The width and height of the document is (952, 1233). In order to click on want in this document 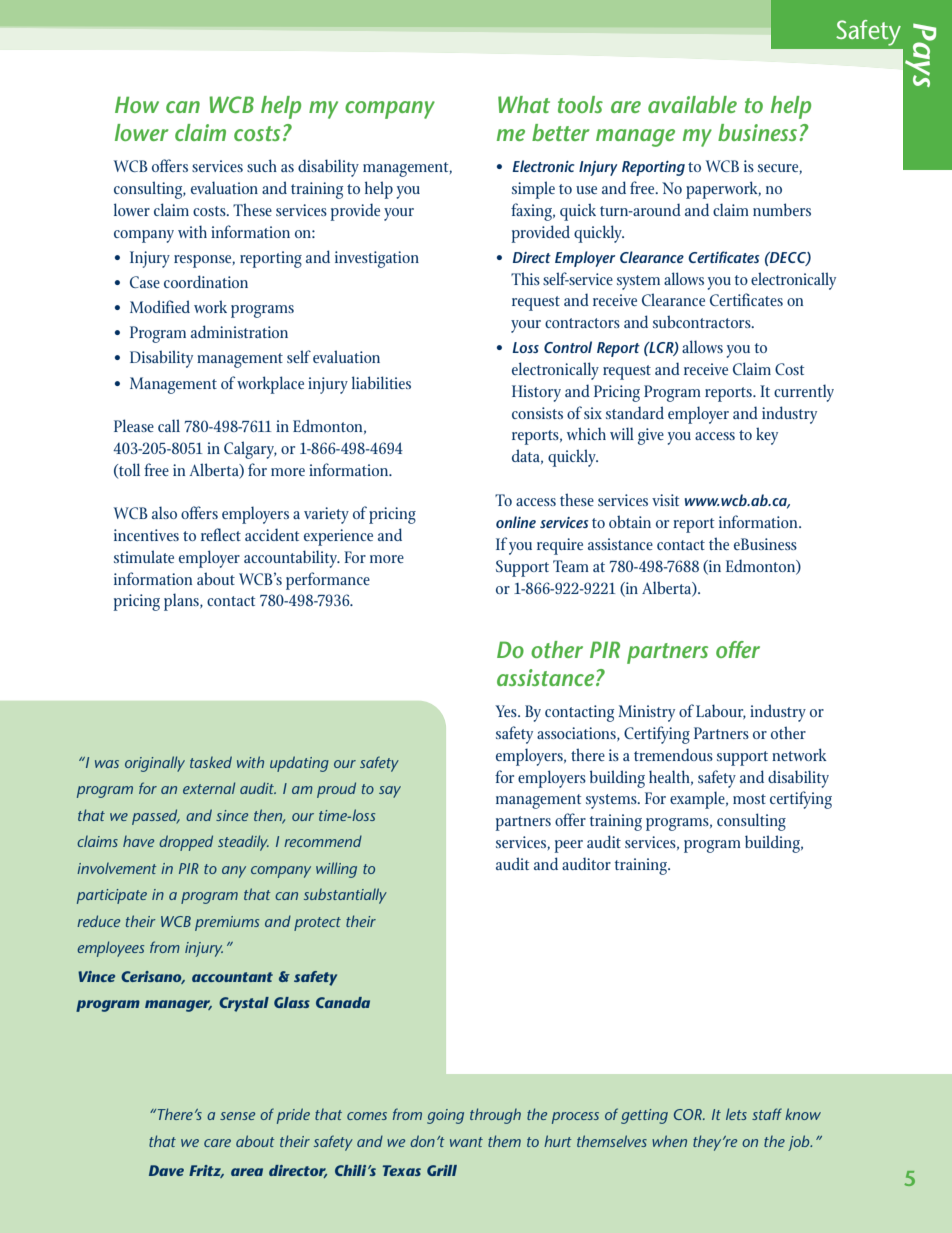, I will do `click(466, 1142)`.
